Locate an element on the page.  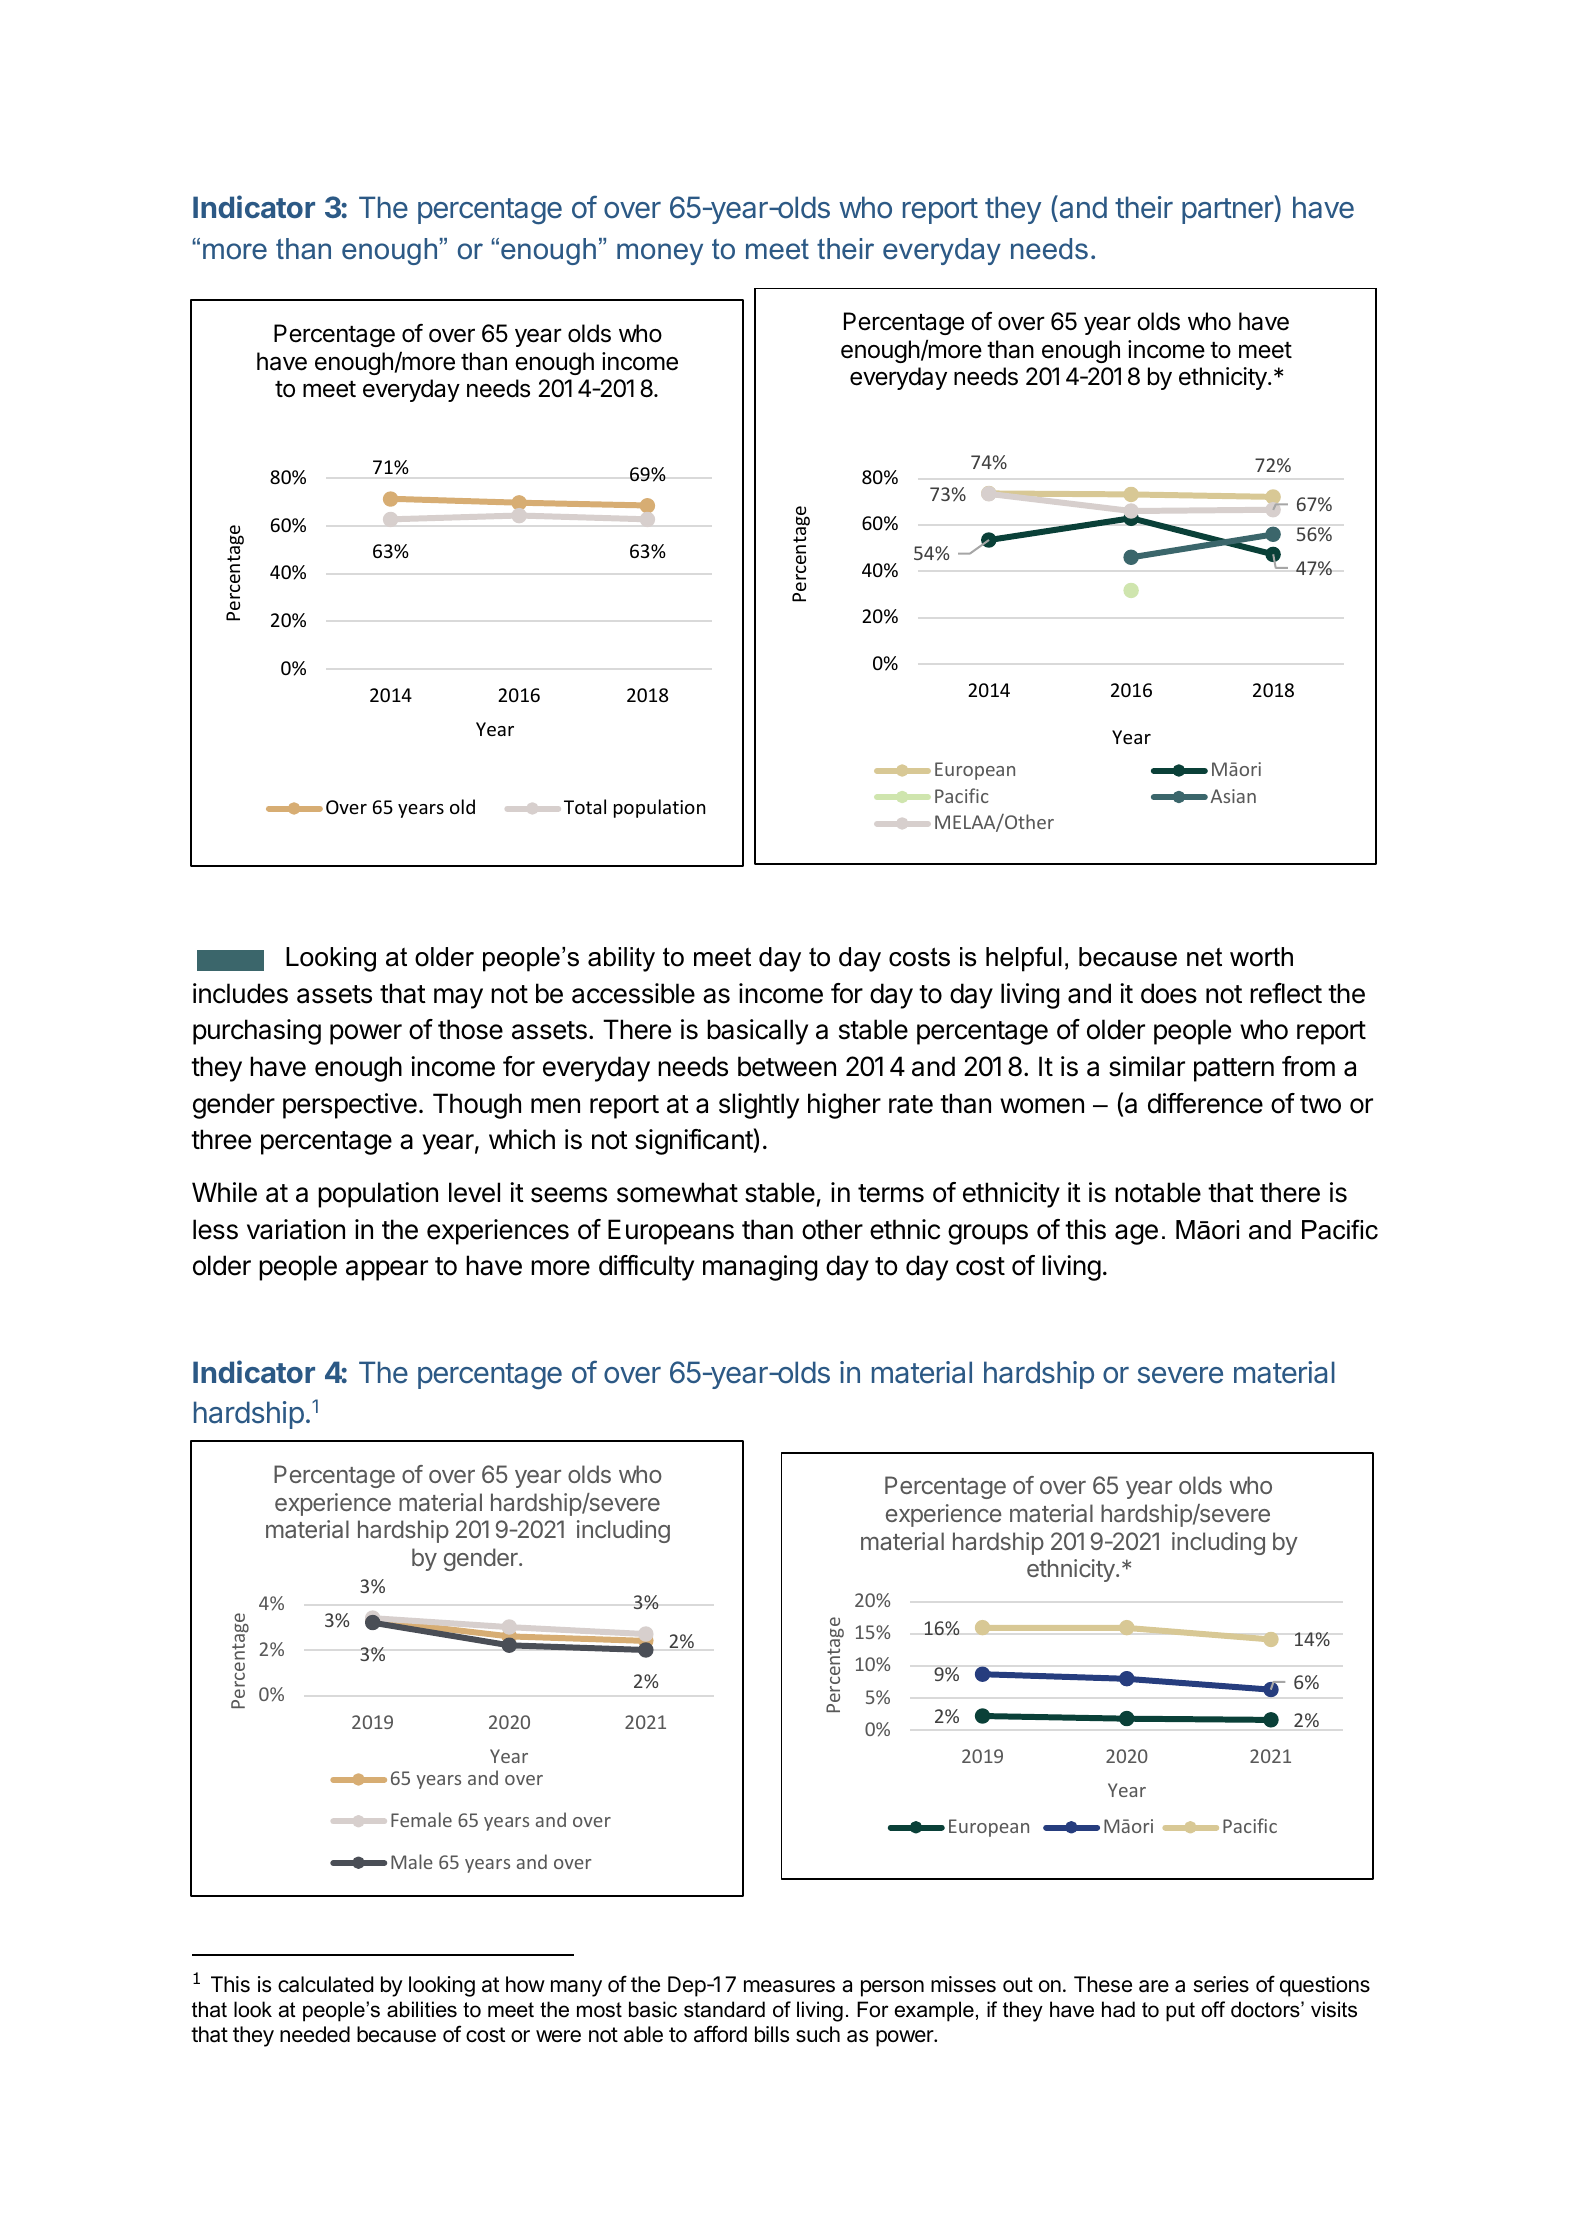
ability is located at coordinates (621, 959).
